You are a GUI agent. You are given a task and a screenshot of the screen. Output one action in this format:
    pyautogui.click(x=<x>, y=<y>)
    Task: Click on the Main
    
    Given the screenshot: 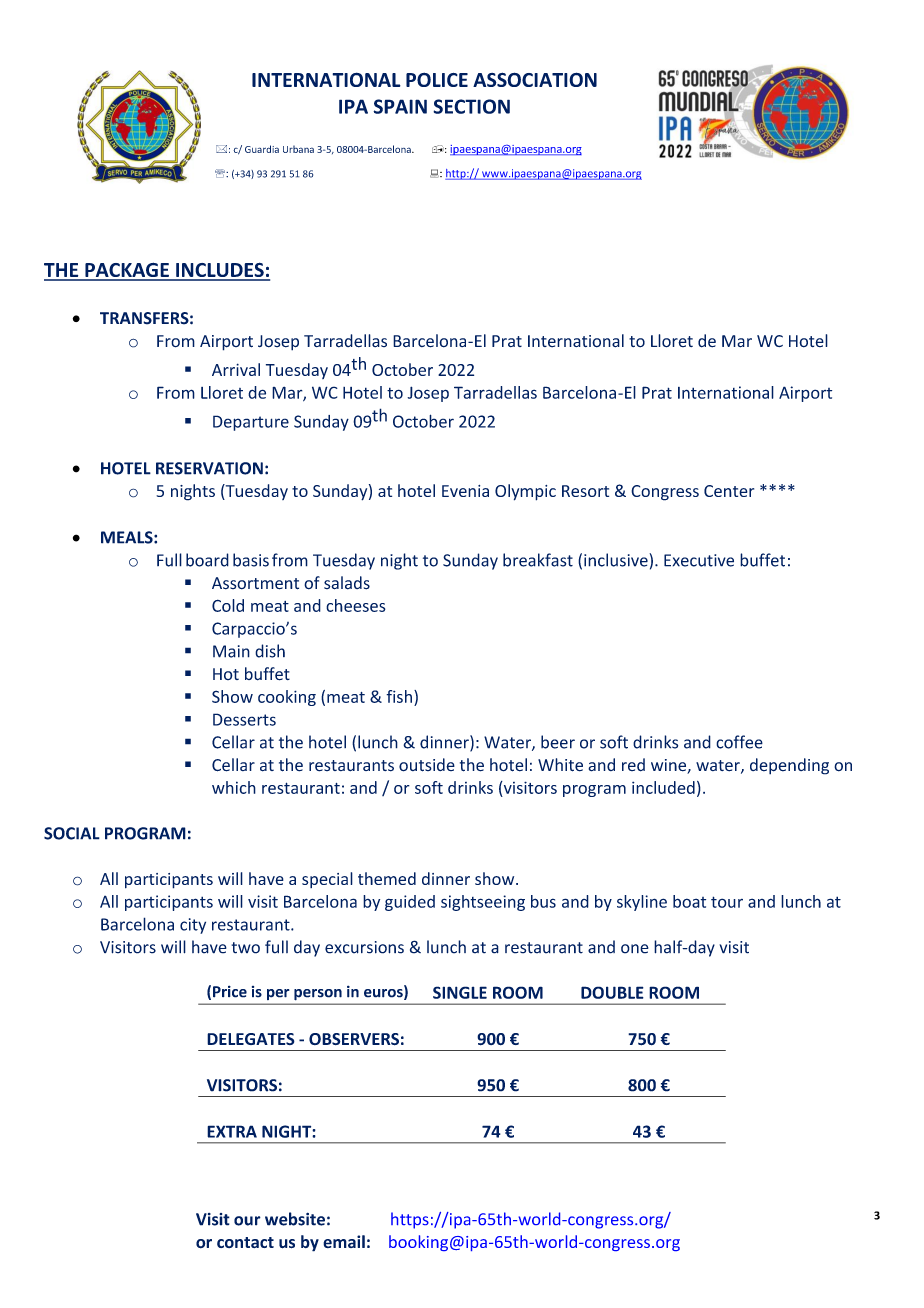 What is the action you would take?
    pyautogui.click(x=231, y=651)
